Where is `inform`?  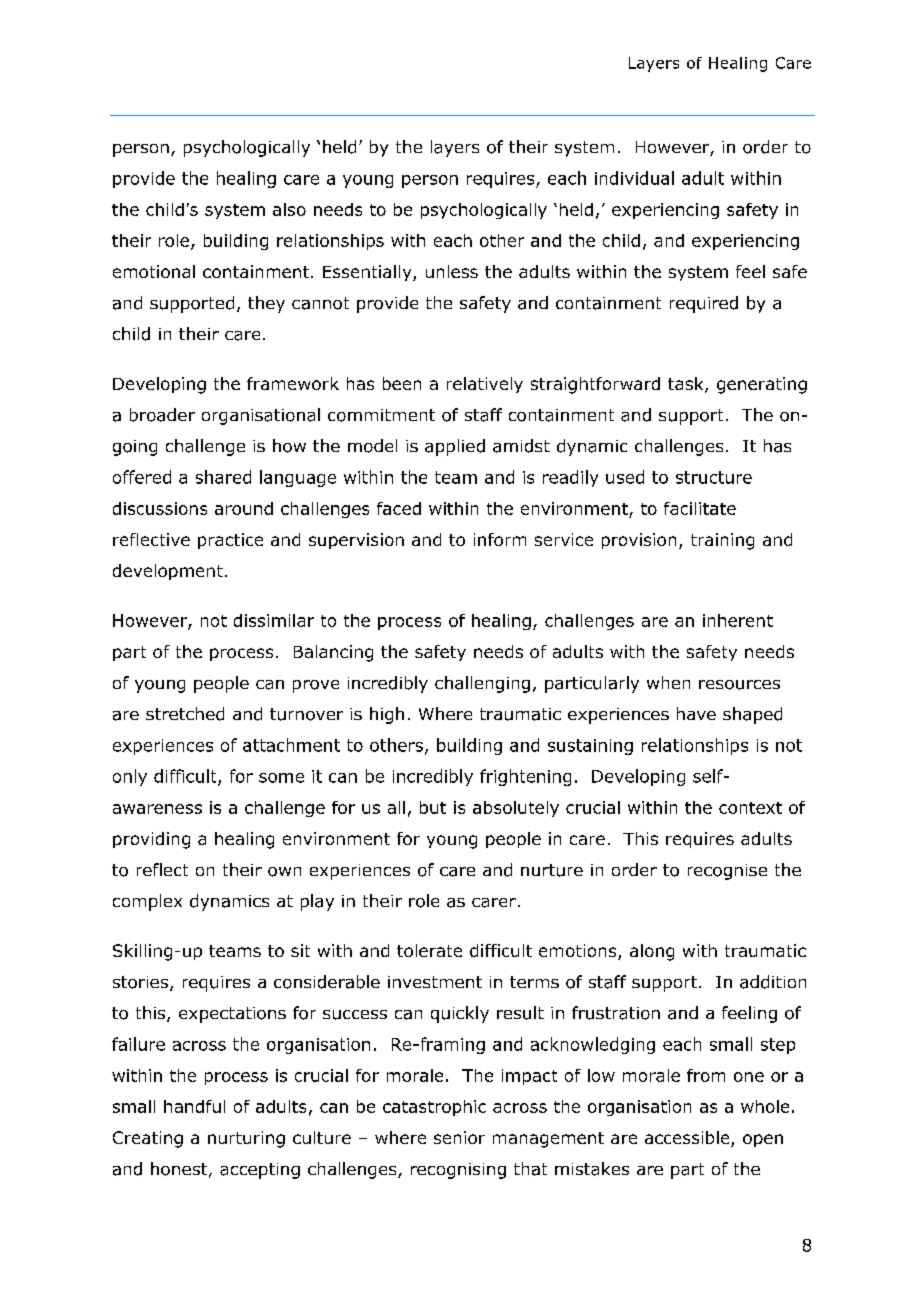
inform is located at coordinates (500, 539).
